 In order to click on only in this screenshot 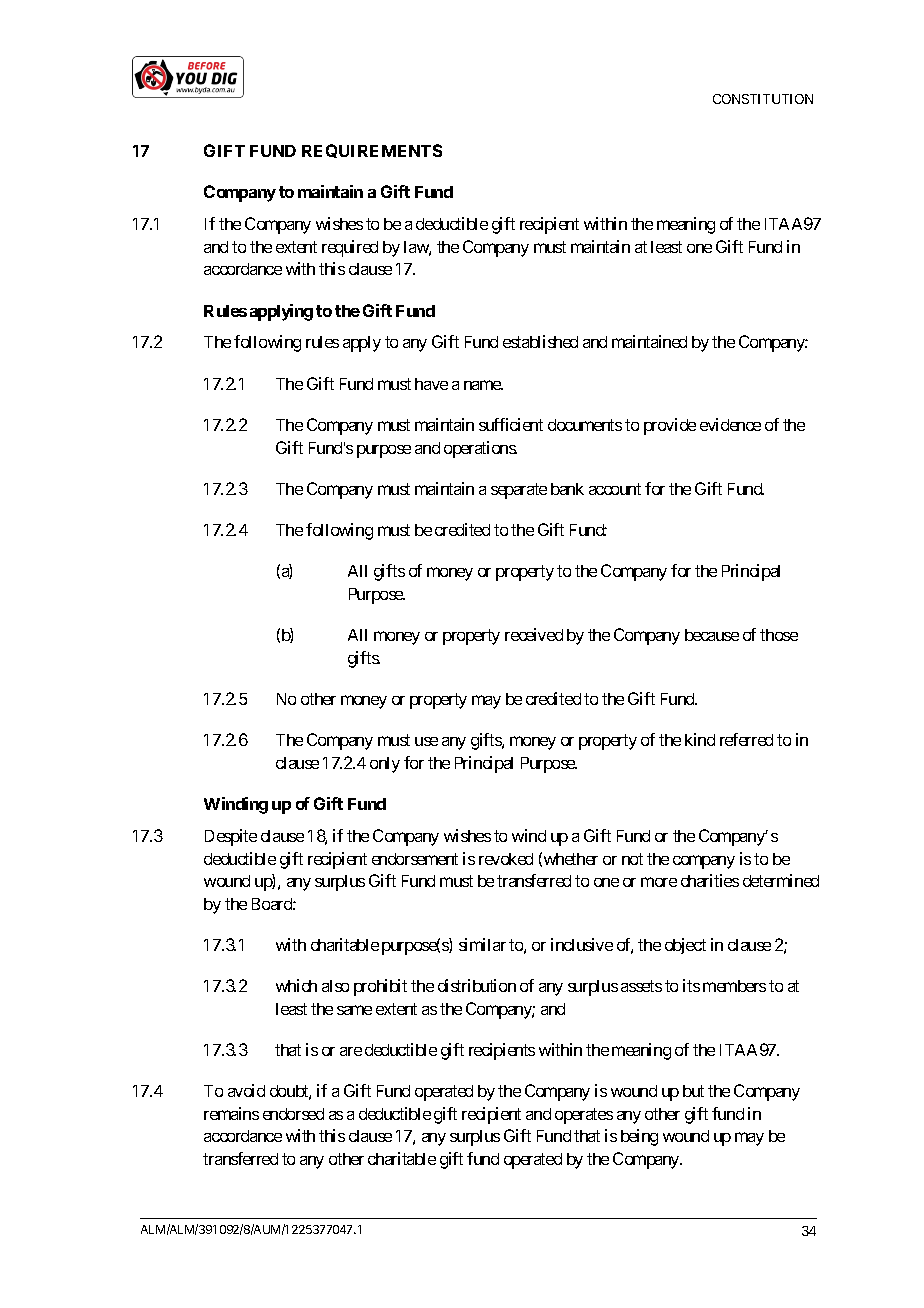, I will do `click(385, 765)`.
